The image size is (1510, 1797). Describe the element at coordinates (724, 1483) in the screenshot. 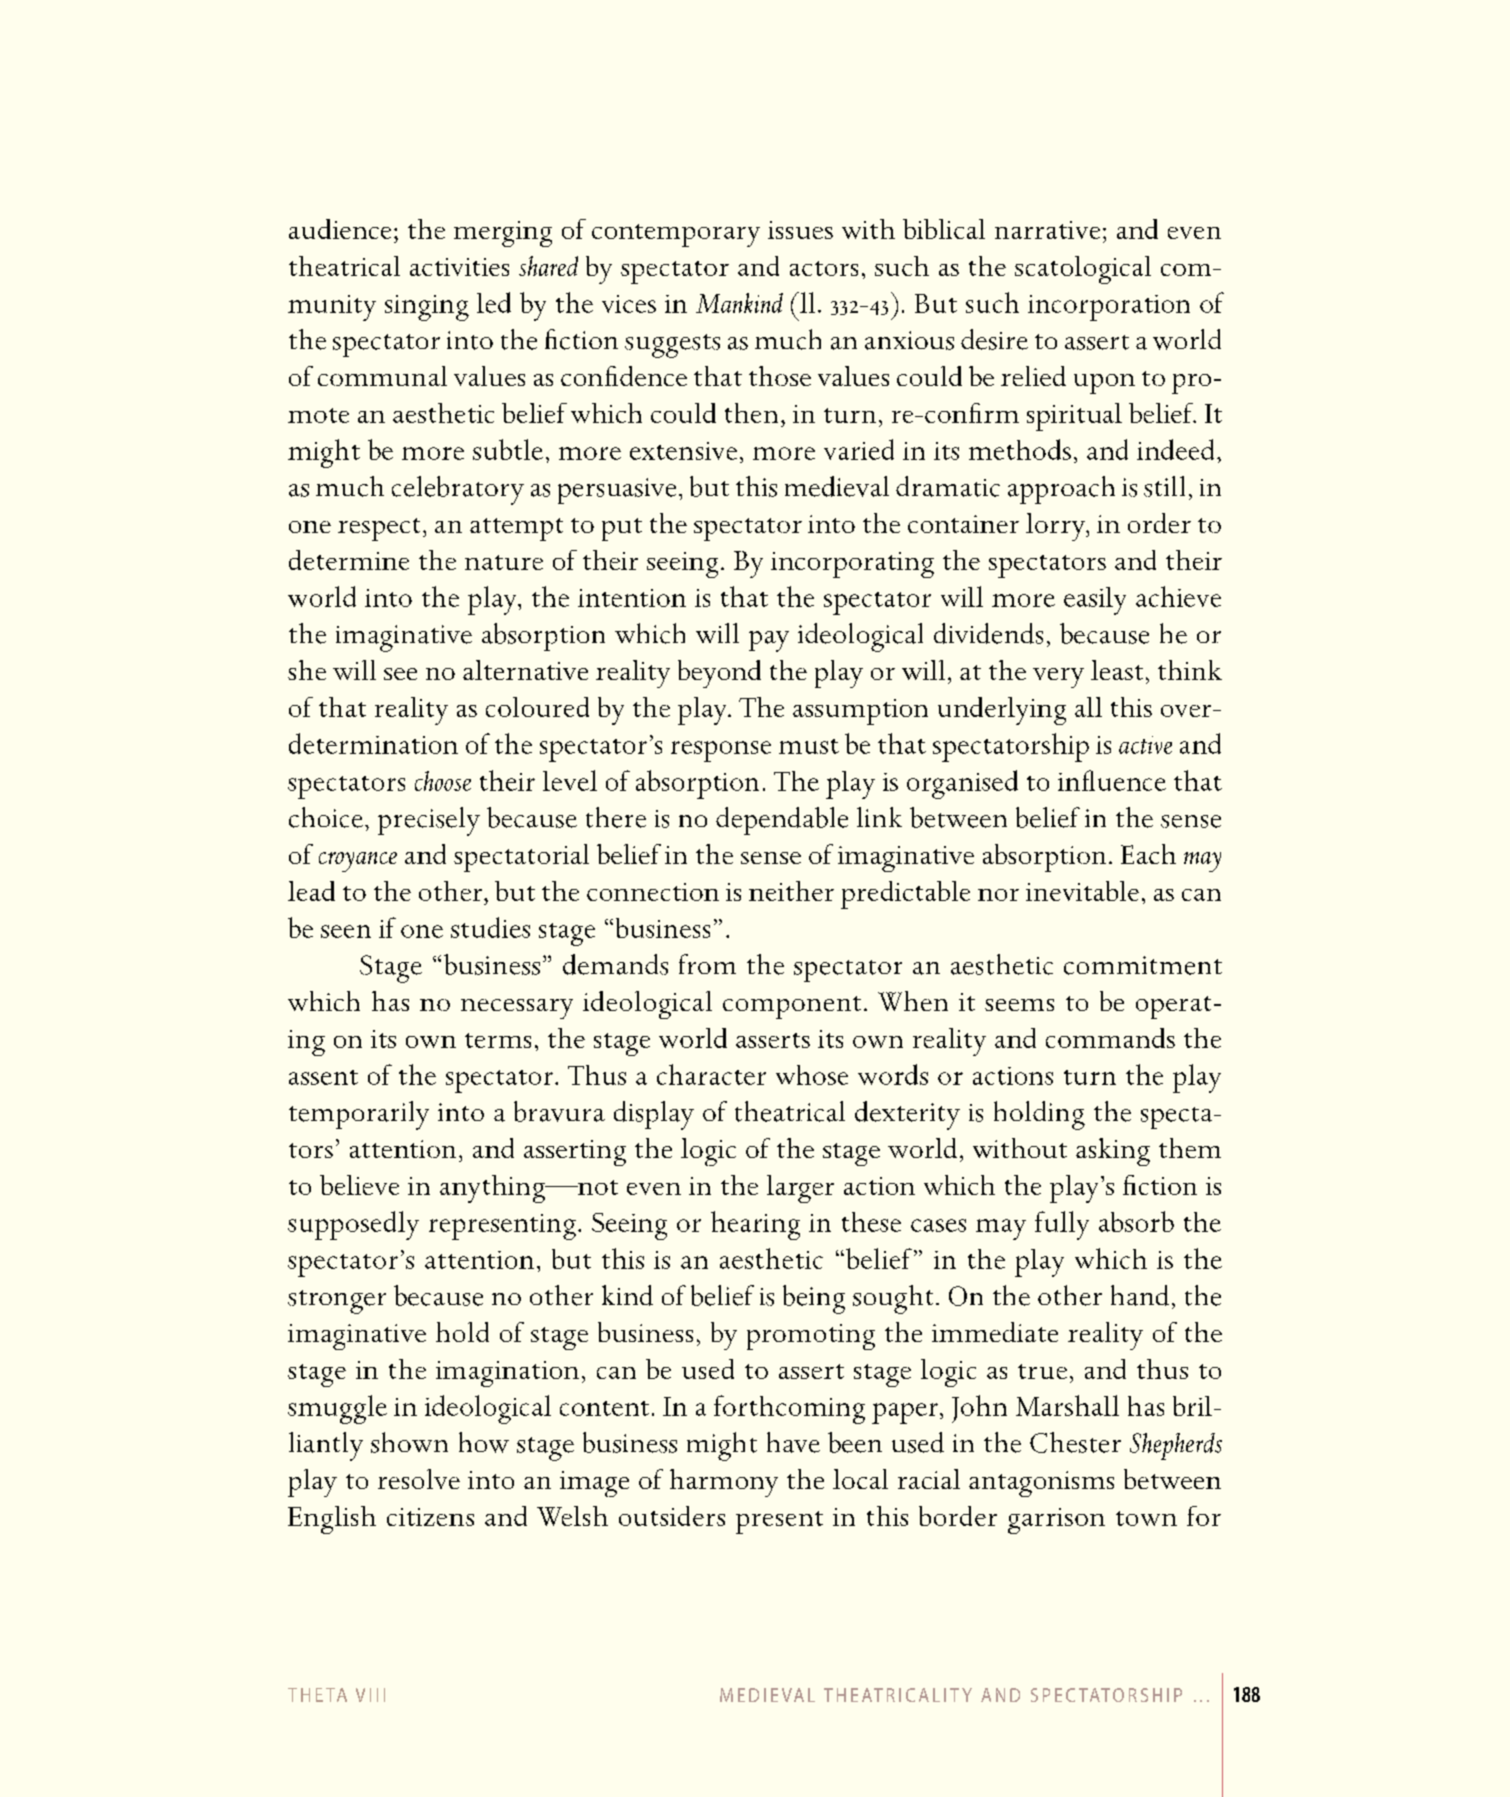

I see `harmony` at that location.
